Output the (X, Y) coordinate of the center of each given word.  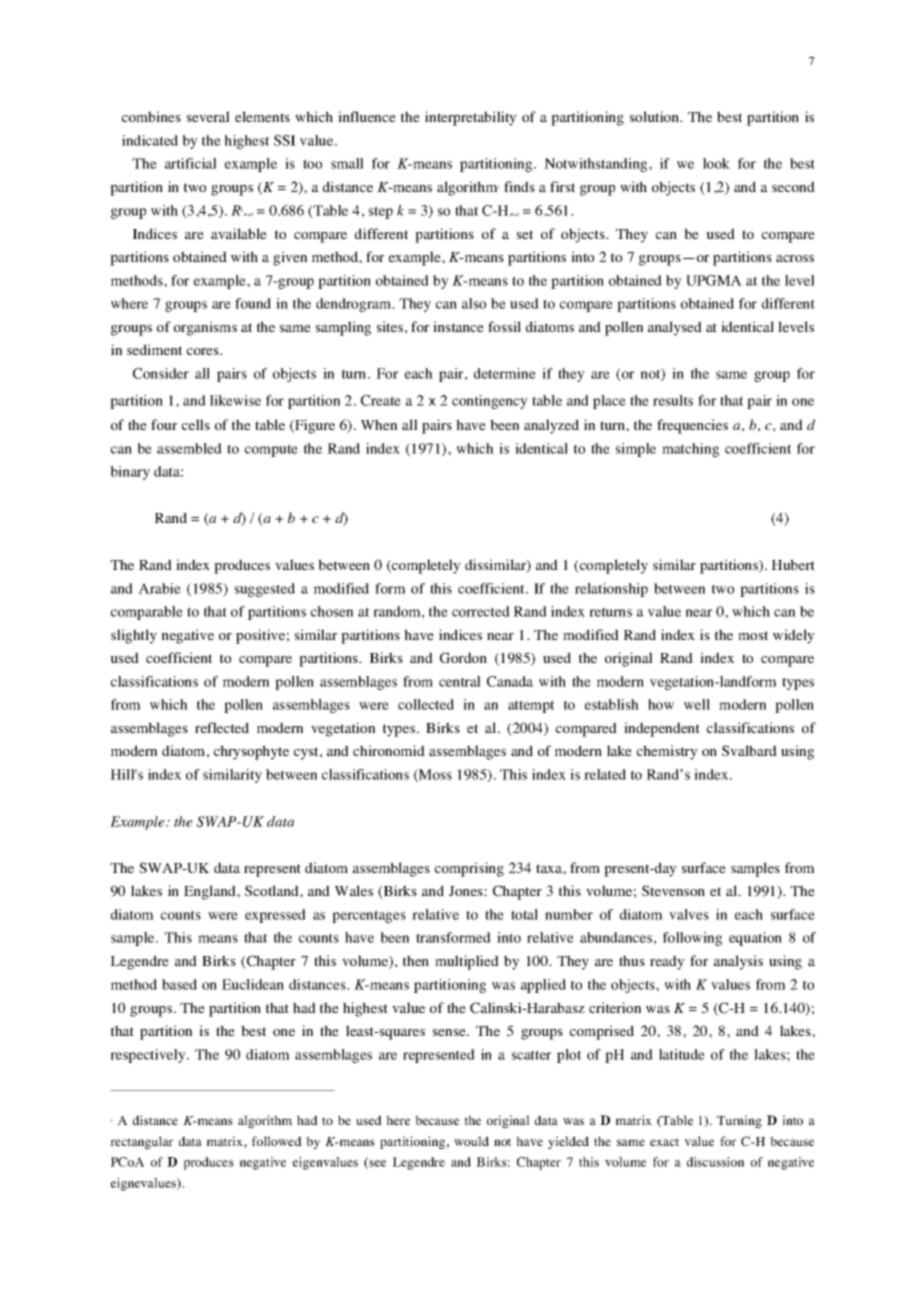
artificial (190, 163)
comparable (147, 613)
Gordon (463, 657)
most (753, 635)
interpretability (471, 118)
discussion (715, 1162)
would (471, 1141)
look (716, 163)
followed (277, 1141)
